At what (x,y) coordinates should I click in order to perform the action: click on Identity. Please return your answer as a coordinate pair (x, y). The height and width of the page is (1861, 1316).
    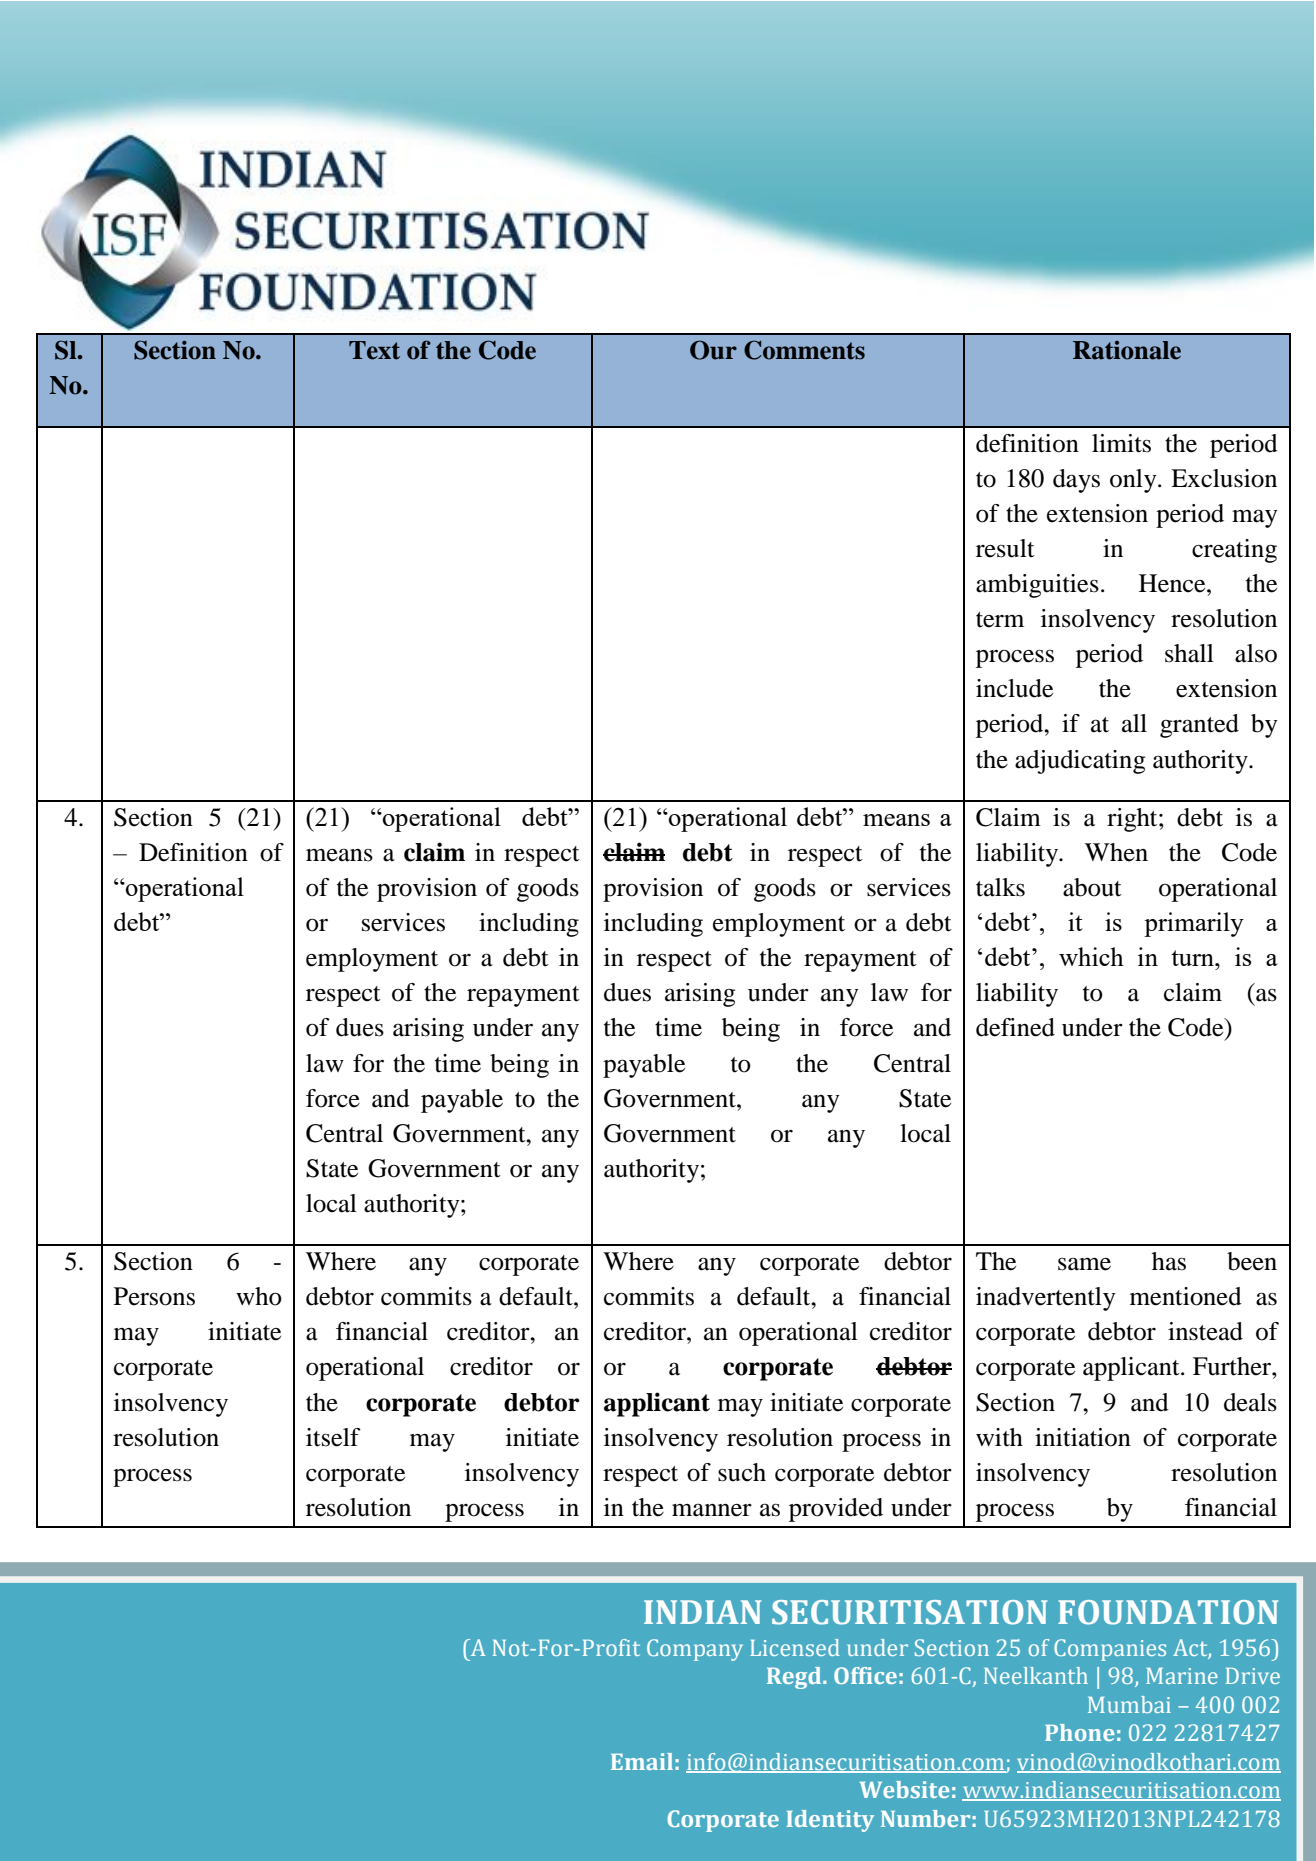
    Looking at the image, I should click on (830, 1821).
